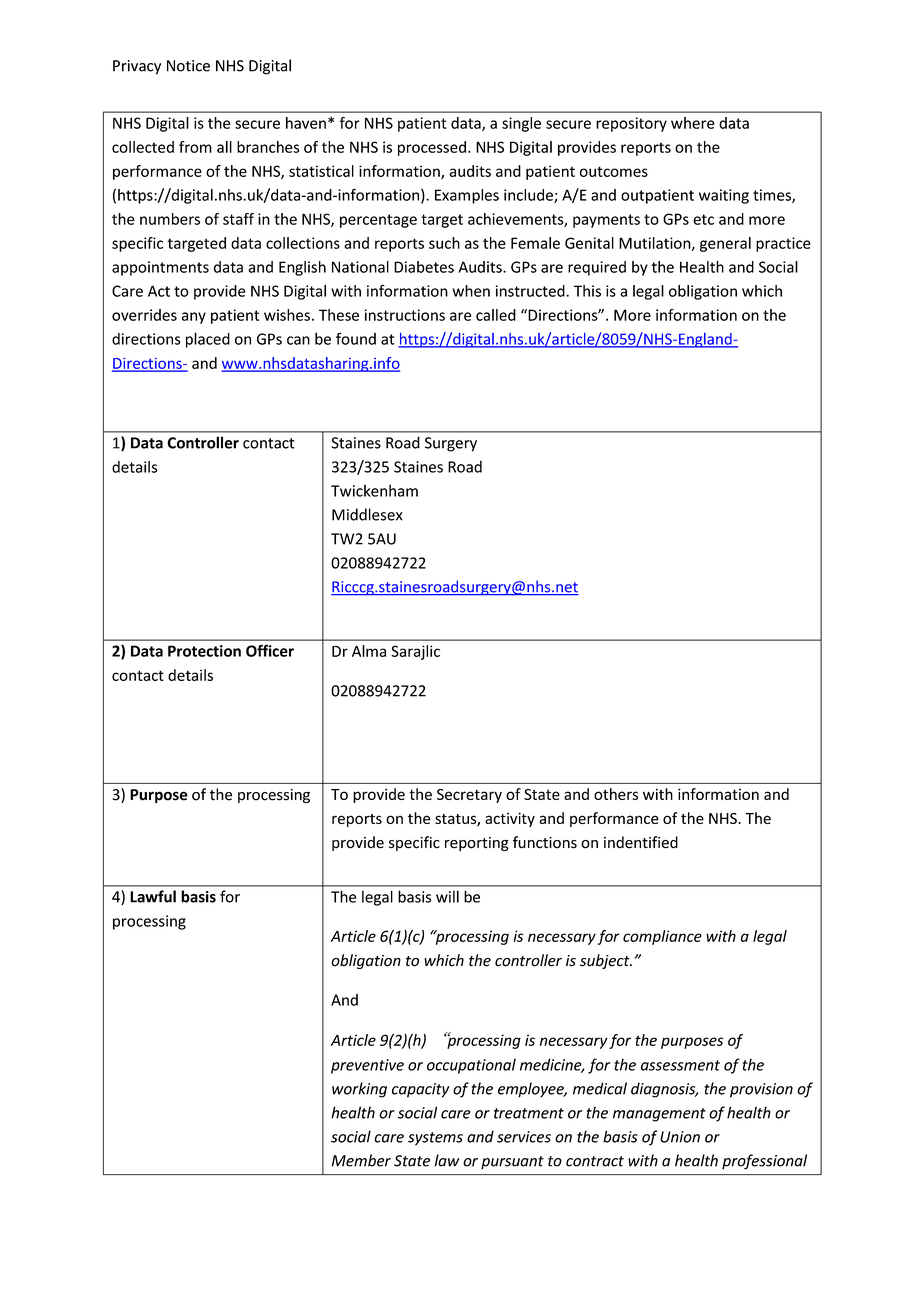  What do you see at coordinates (693, 123) in the screenshot?
I see `where` at bounding box center [693, 123].
